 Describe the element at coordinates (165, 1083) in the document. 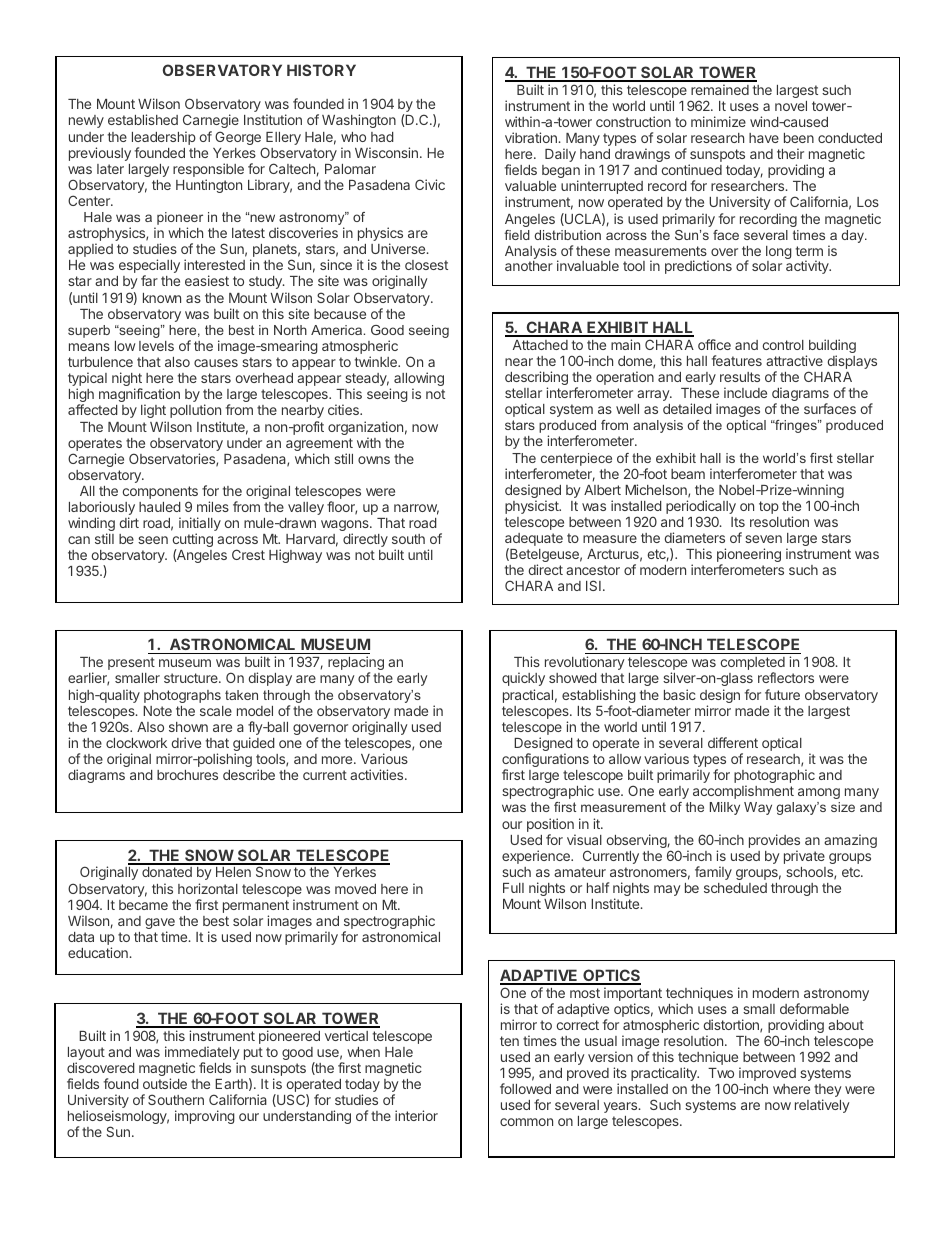

I see `outside` at that location.
